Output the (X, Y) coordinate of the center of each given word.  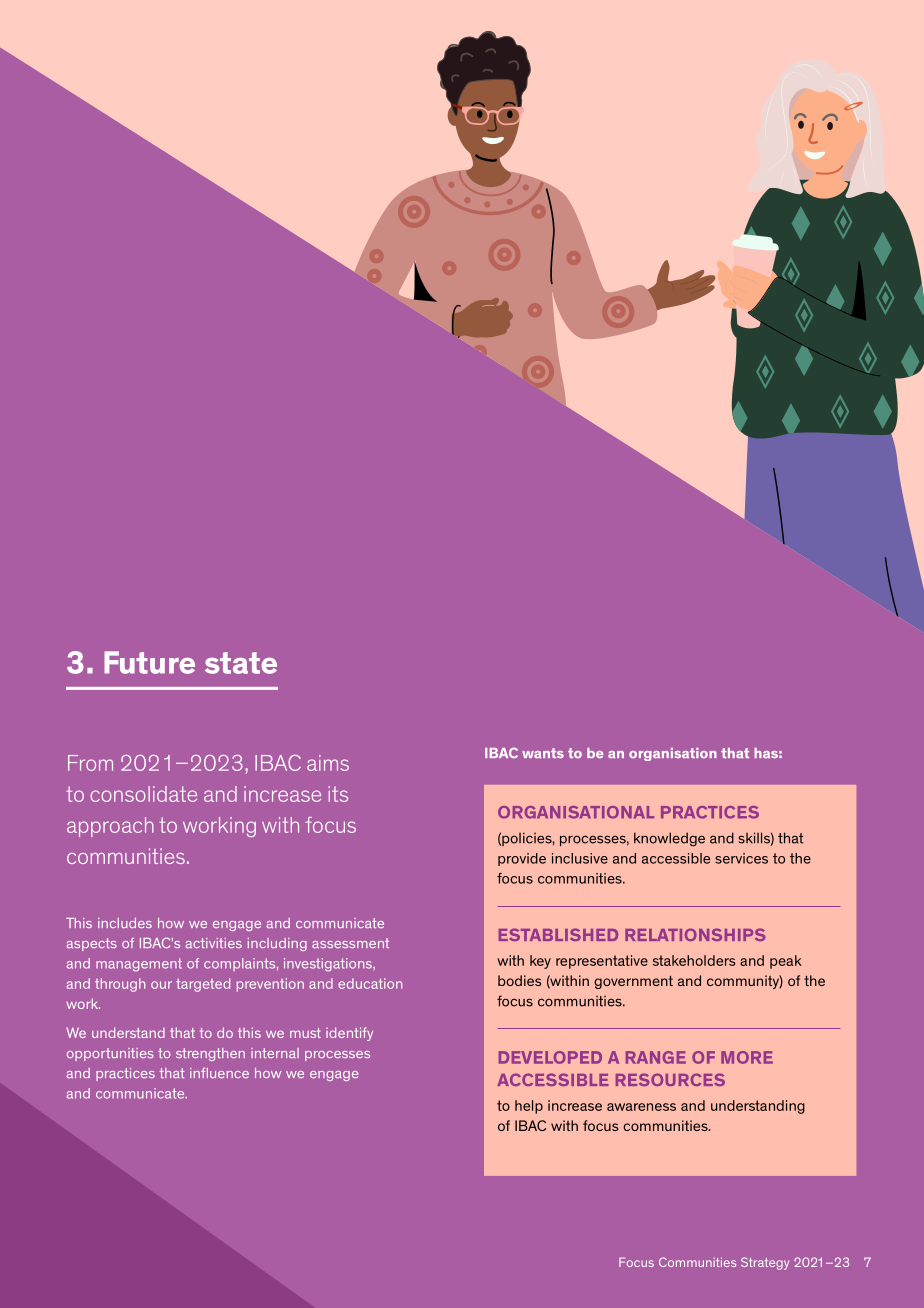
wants (543, 753)
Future (149, 662)
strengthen (210, 1054)
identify (349, 1034)
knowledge (669, 839)
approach (110, 827)
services (741, 858)
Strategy (765, 1263)
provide (522, 859)
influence (219, 1073)
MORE (747, 1057)
